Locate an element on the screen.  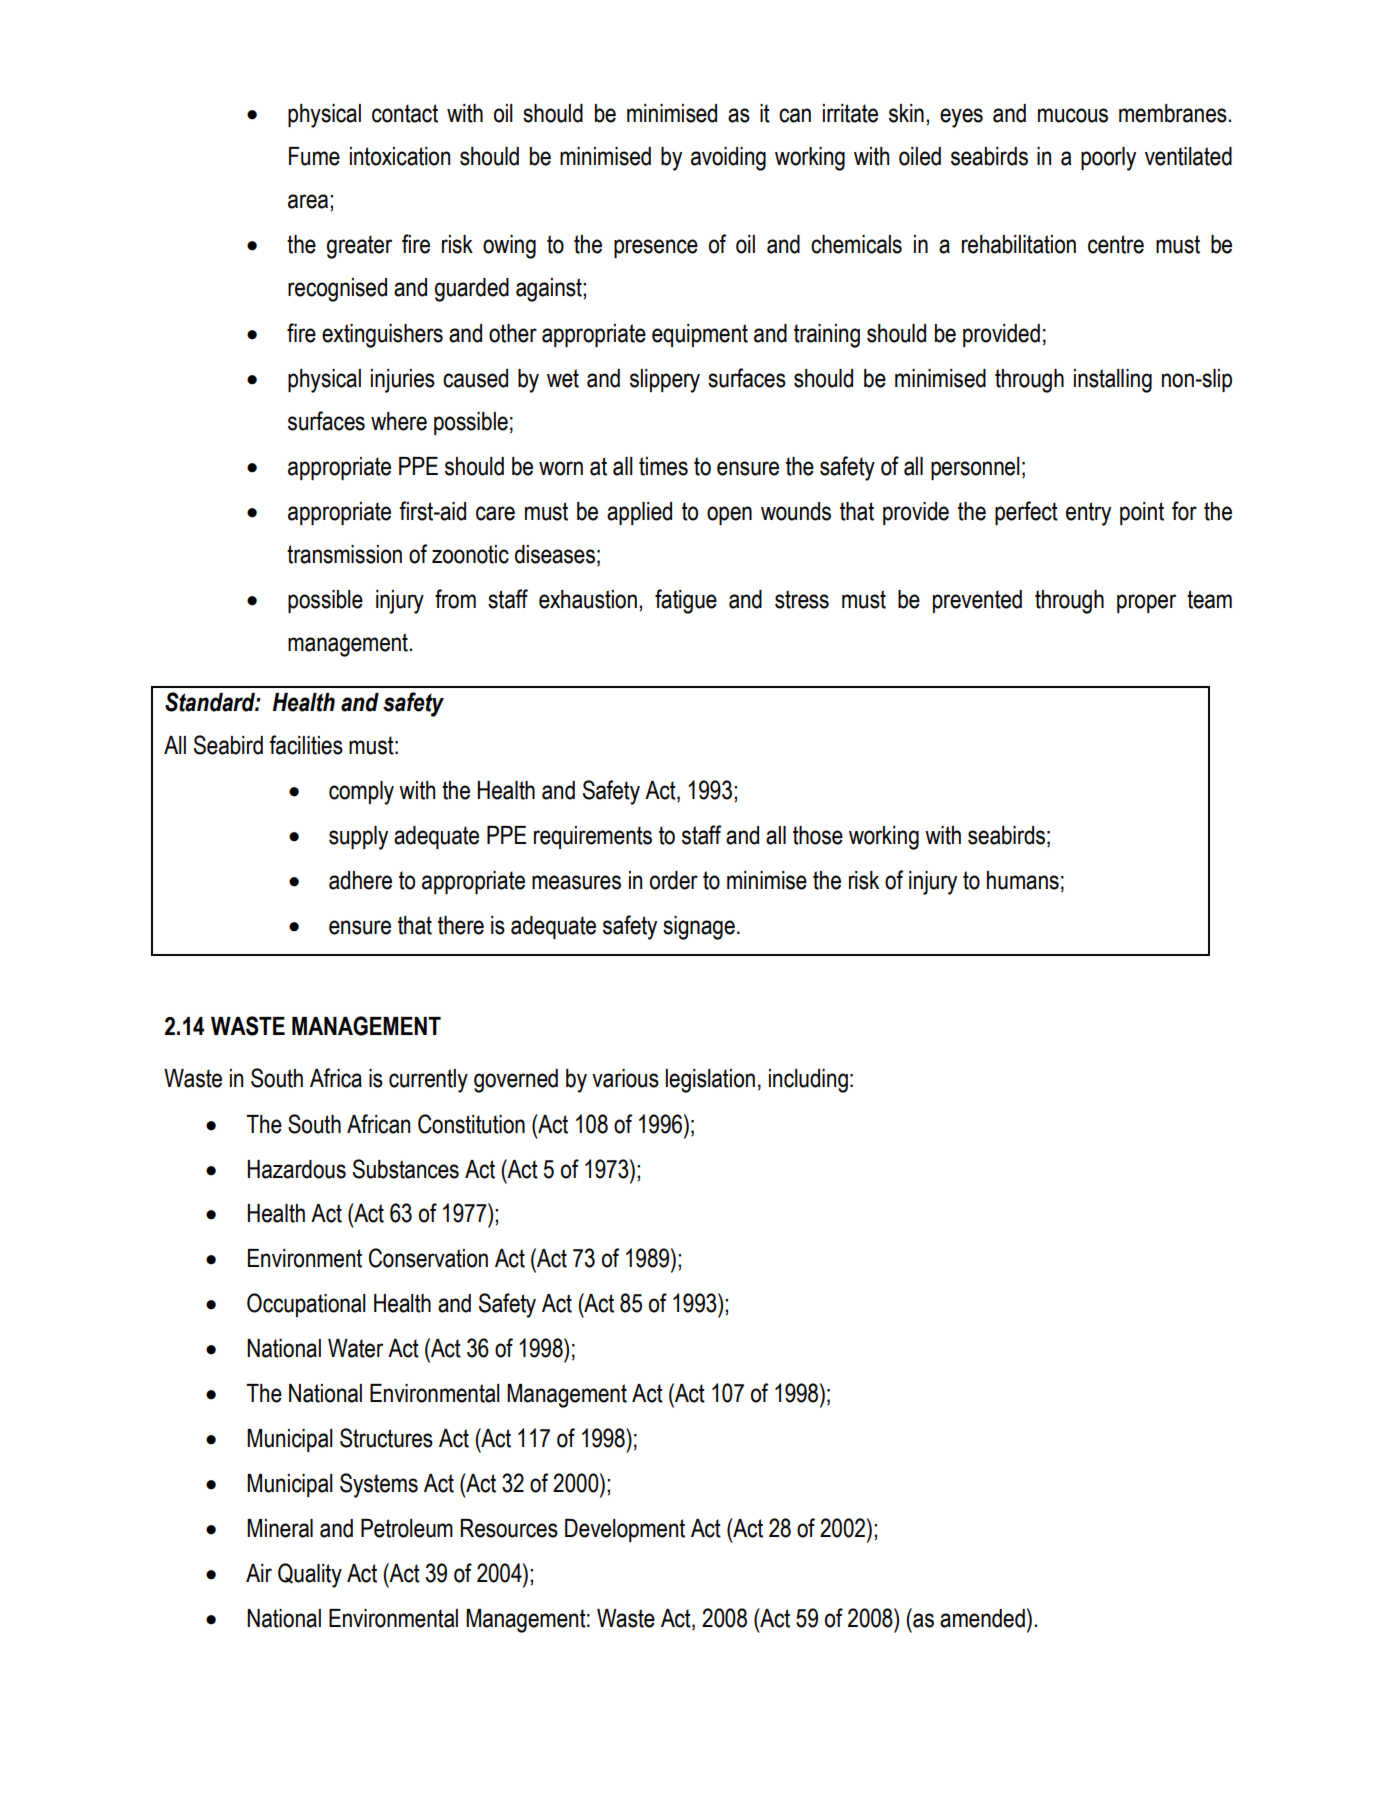
Quality is located at coordinates (310, 1575).
